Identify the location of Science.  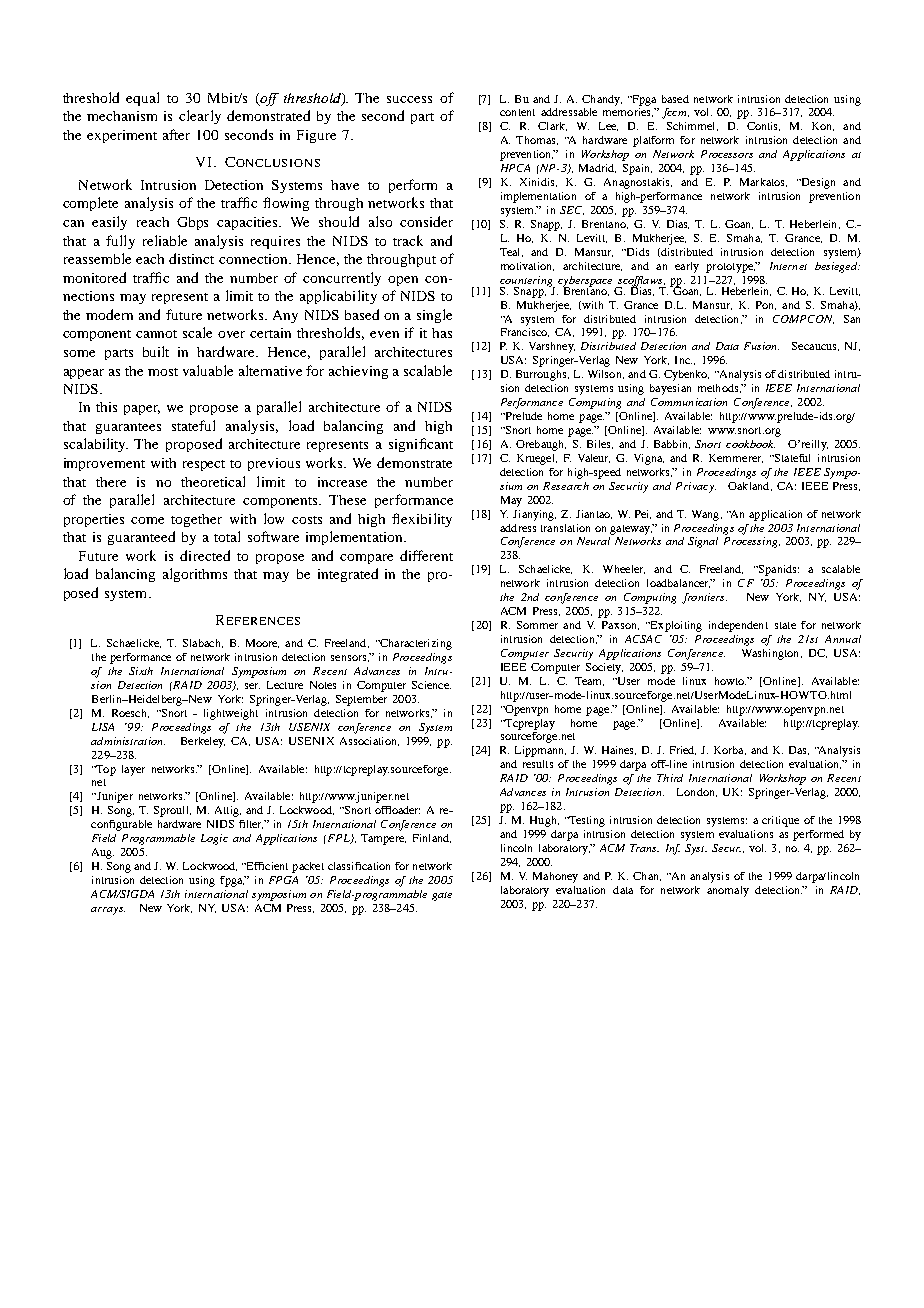
(431, 685).
